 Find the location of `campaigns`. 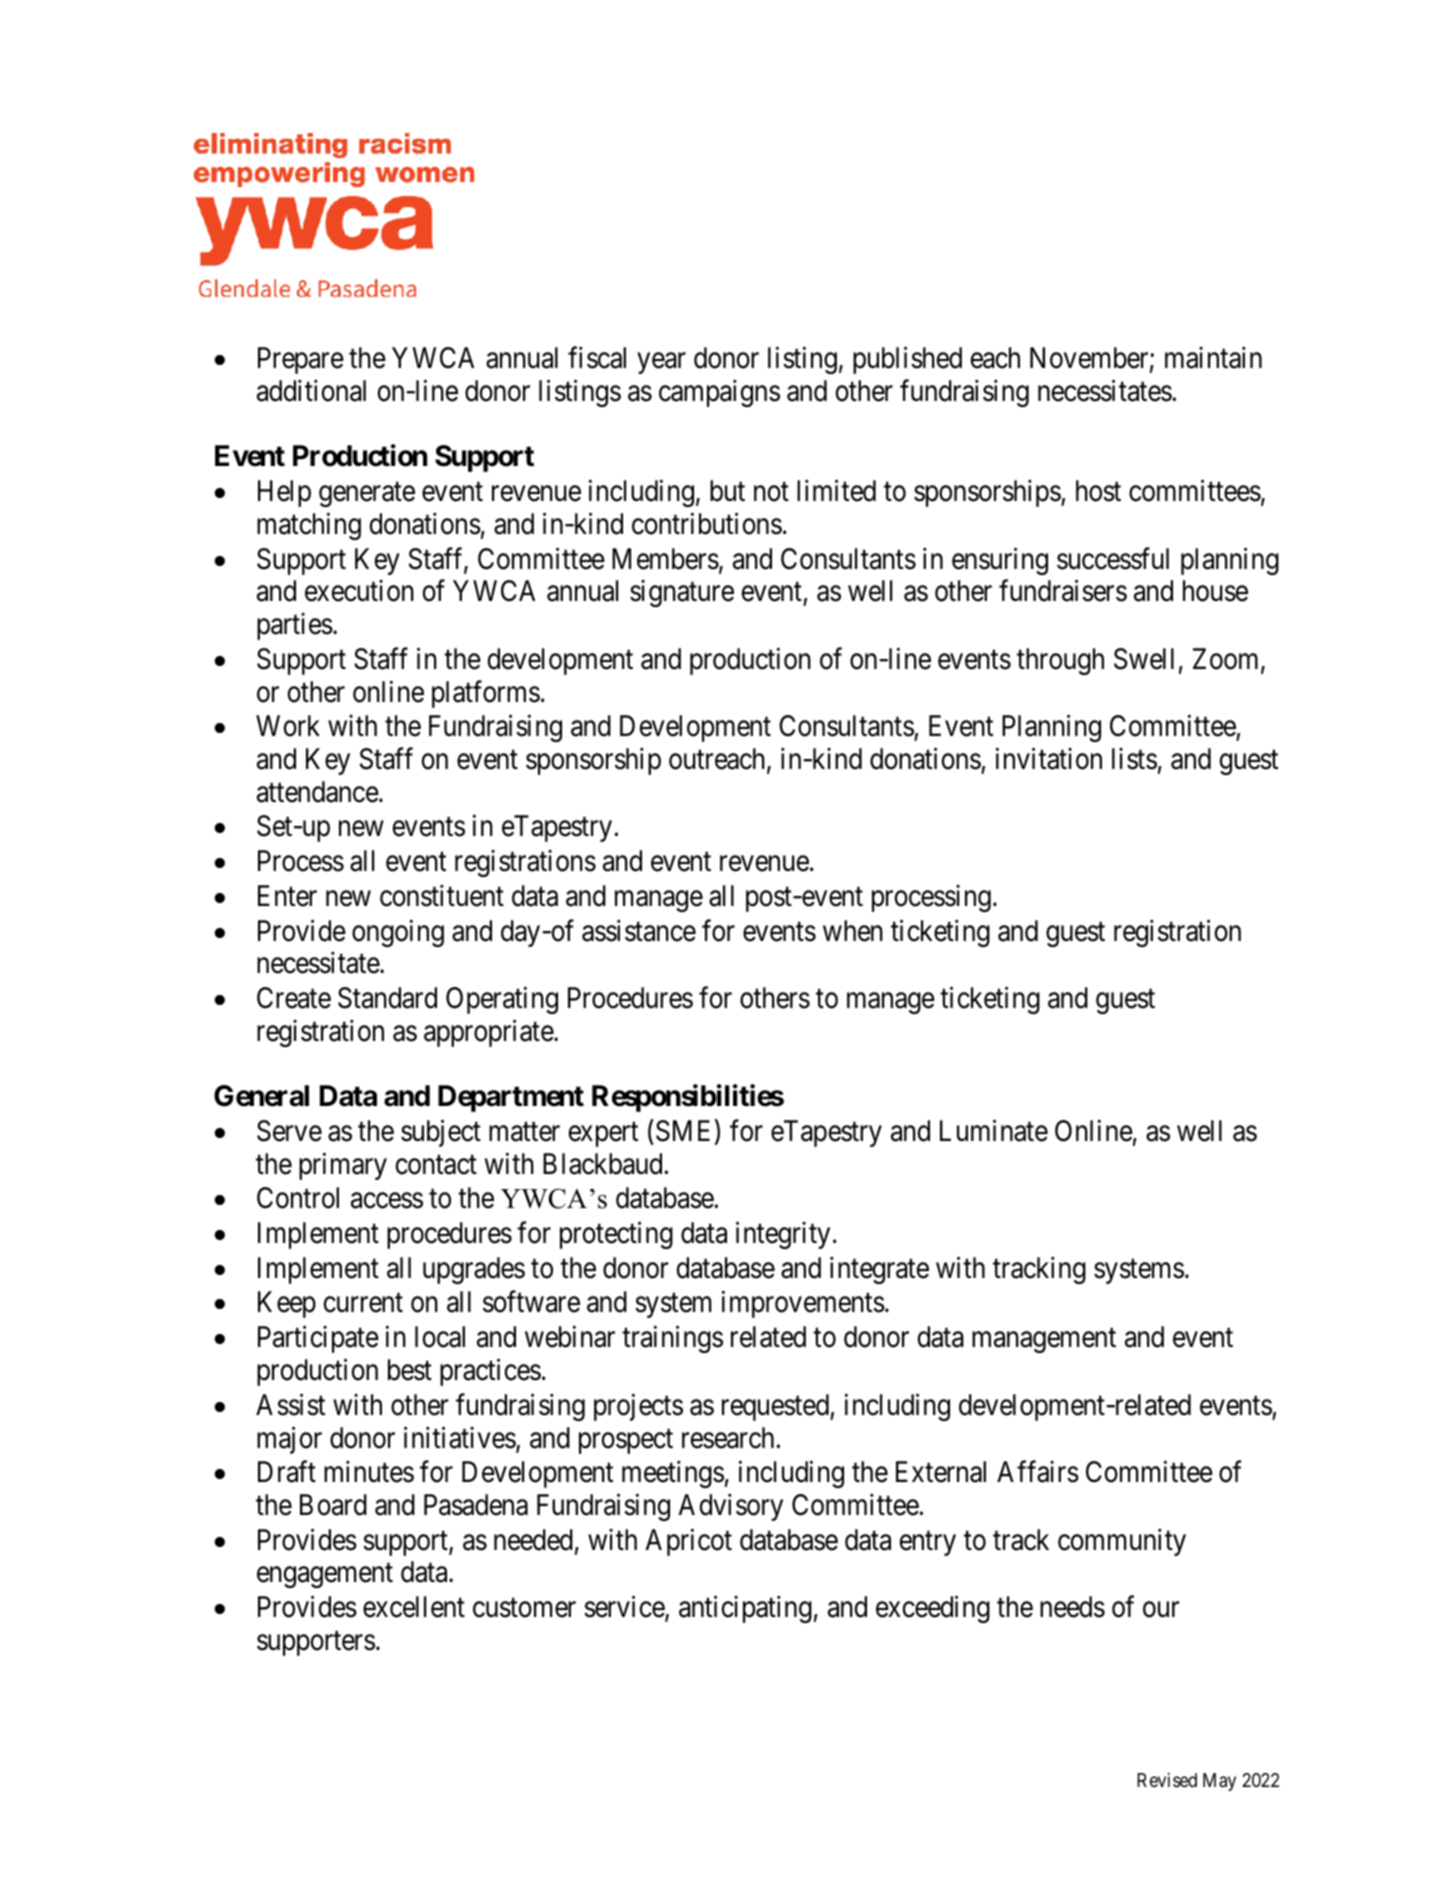

campaigns is located at coordinates (719, 393).
